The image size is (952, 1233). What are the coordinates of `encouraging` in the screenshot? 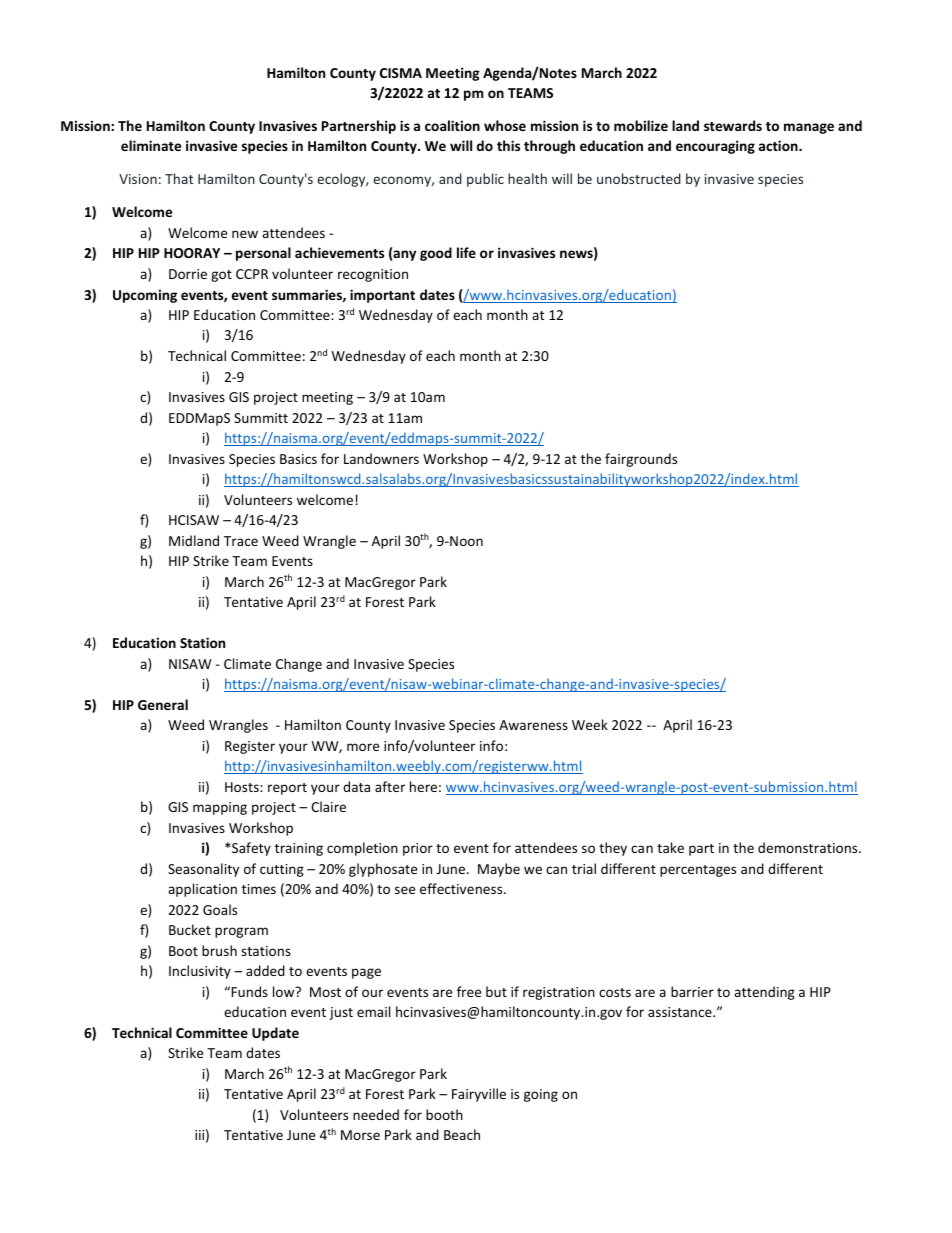 It's located at (715, 147).
